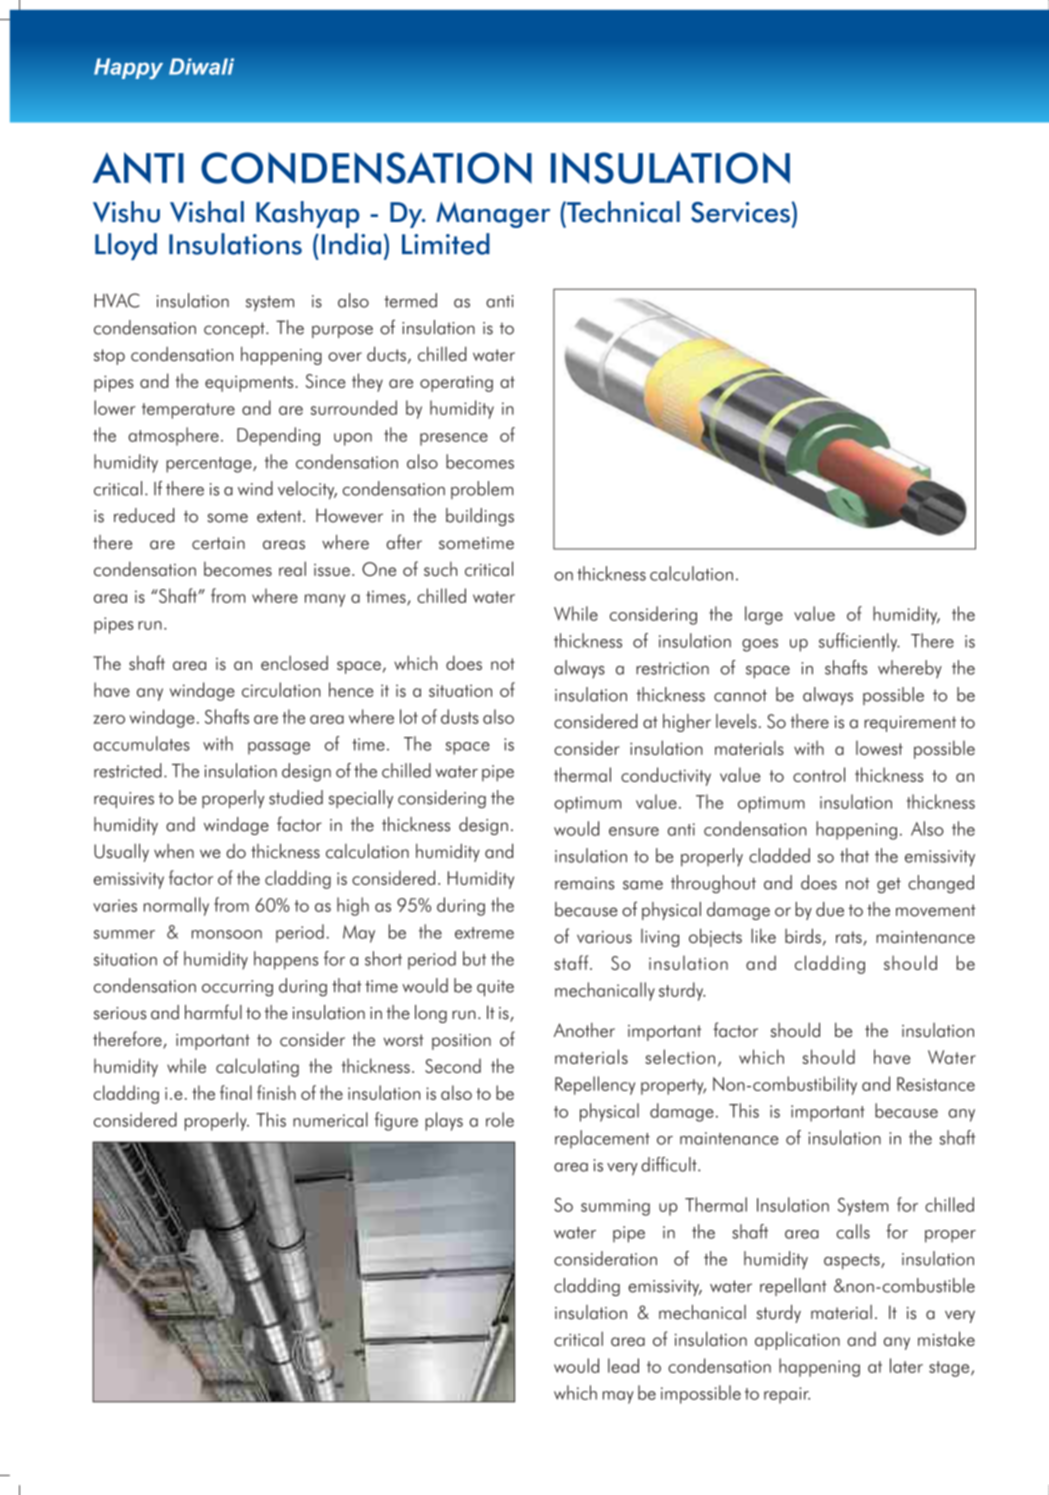  Describe the element at coordinates (889, 885) in the page. I see `get` at that location.
